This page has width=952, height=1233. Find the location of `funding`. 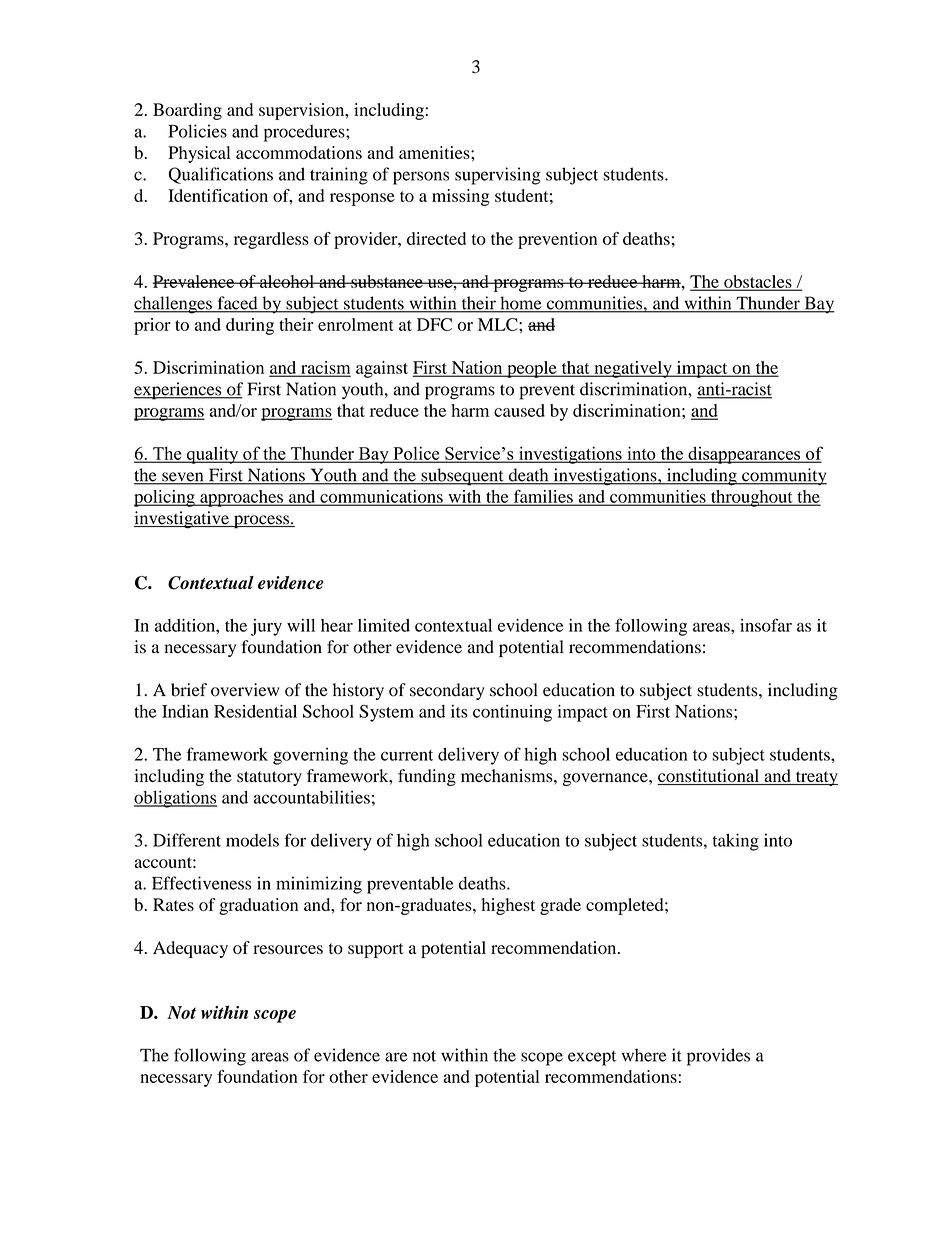

funding is located at coordinates (427, 777).
